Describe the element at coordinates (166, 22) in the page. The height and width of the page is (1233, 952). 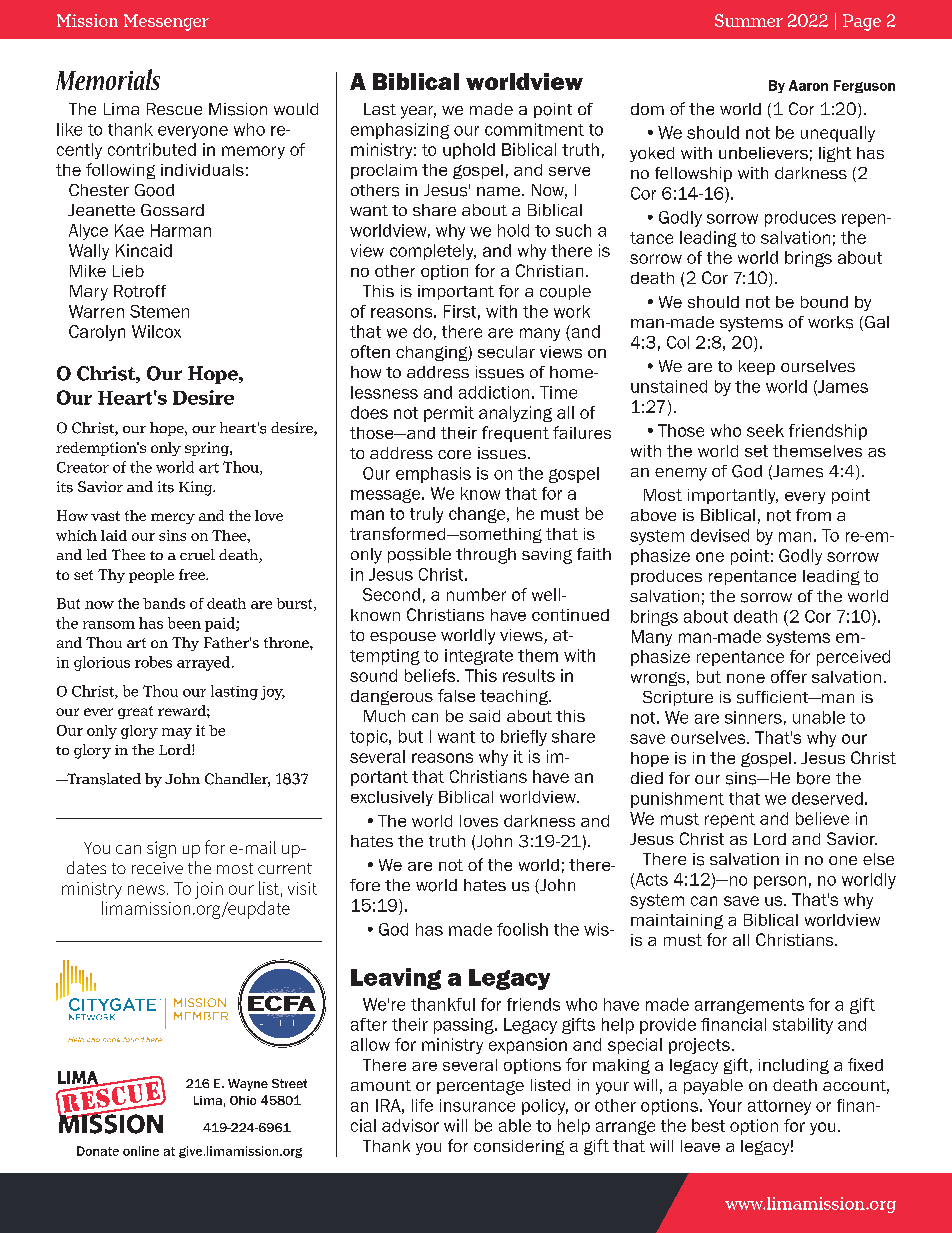
I see `Messenger` at that location.
